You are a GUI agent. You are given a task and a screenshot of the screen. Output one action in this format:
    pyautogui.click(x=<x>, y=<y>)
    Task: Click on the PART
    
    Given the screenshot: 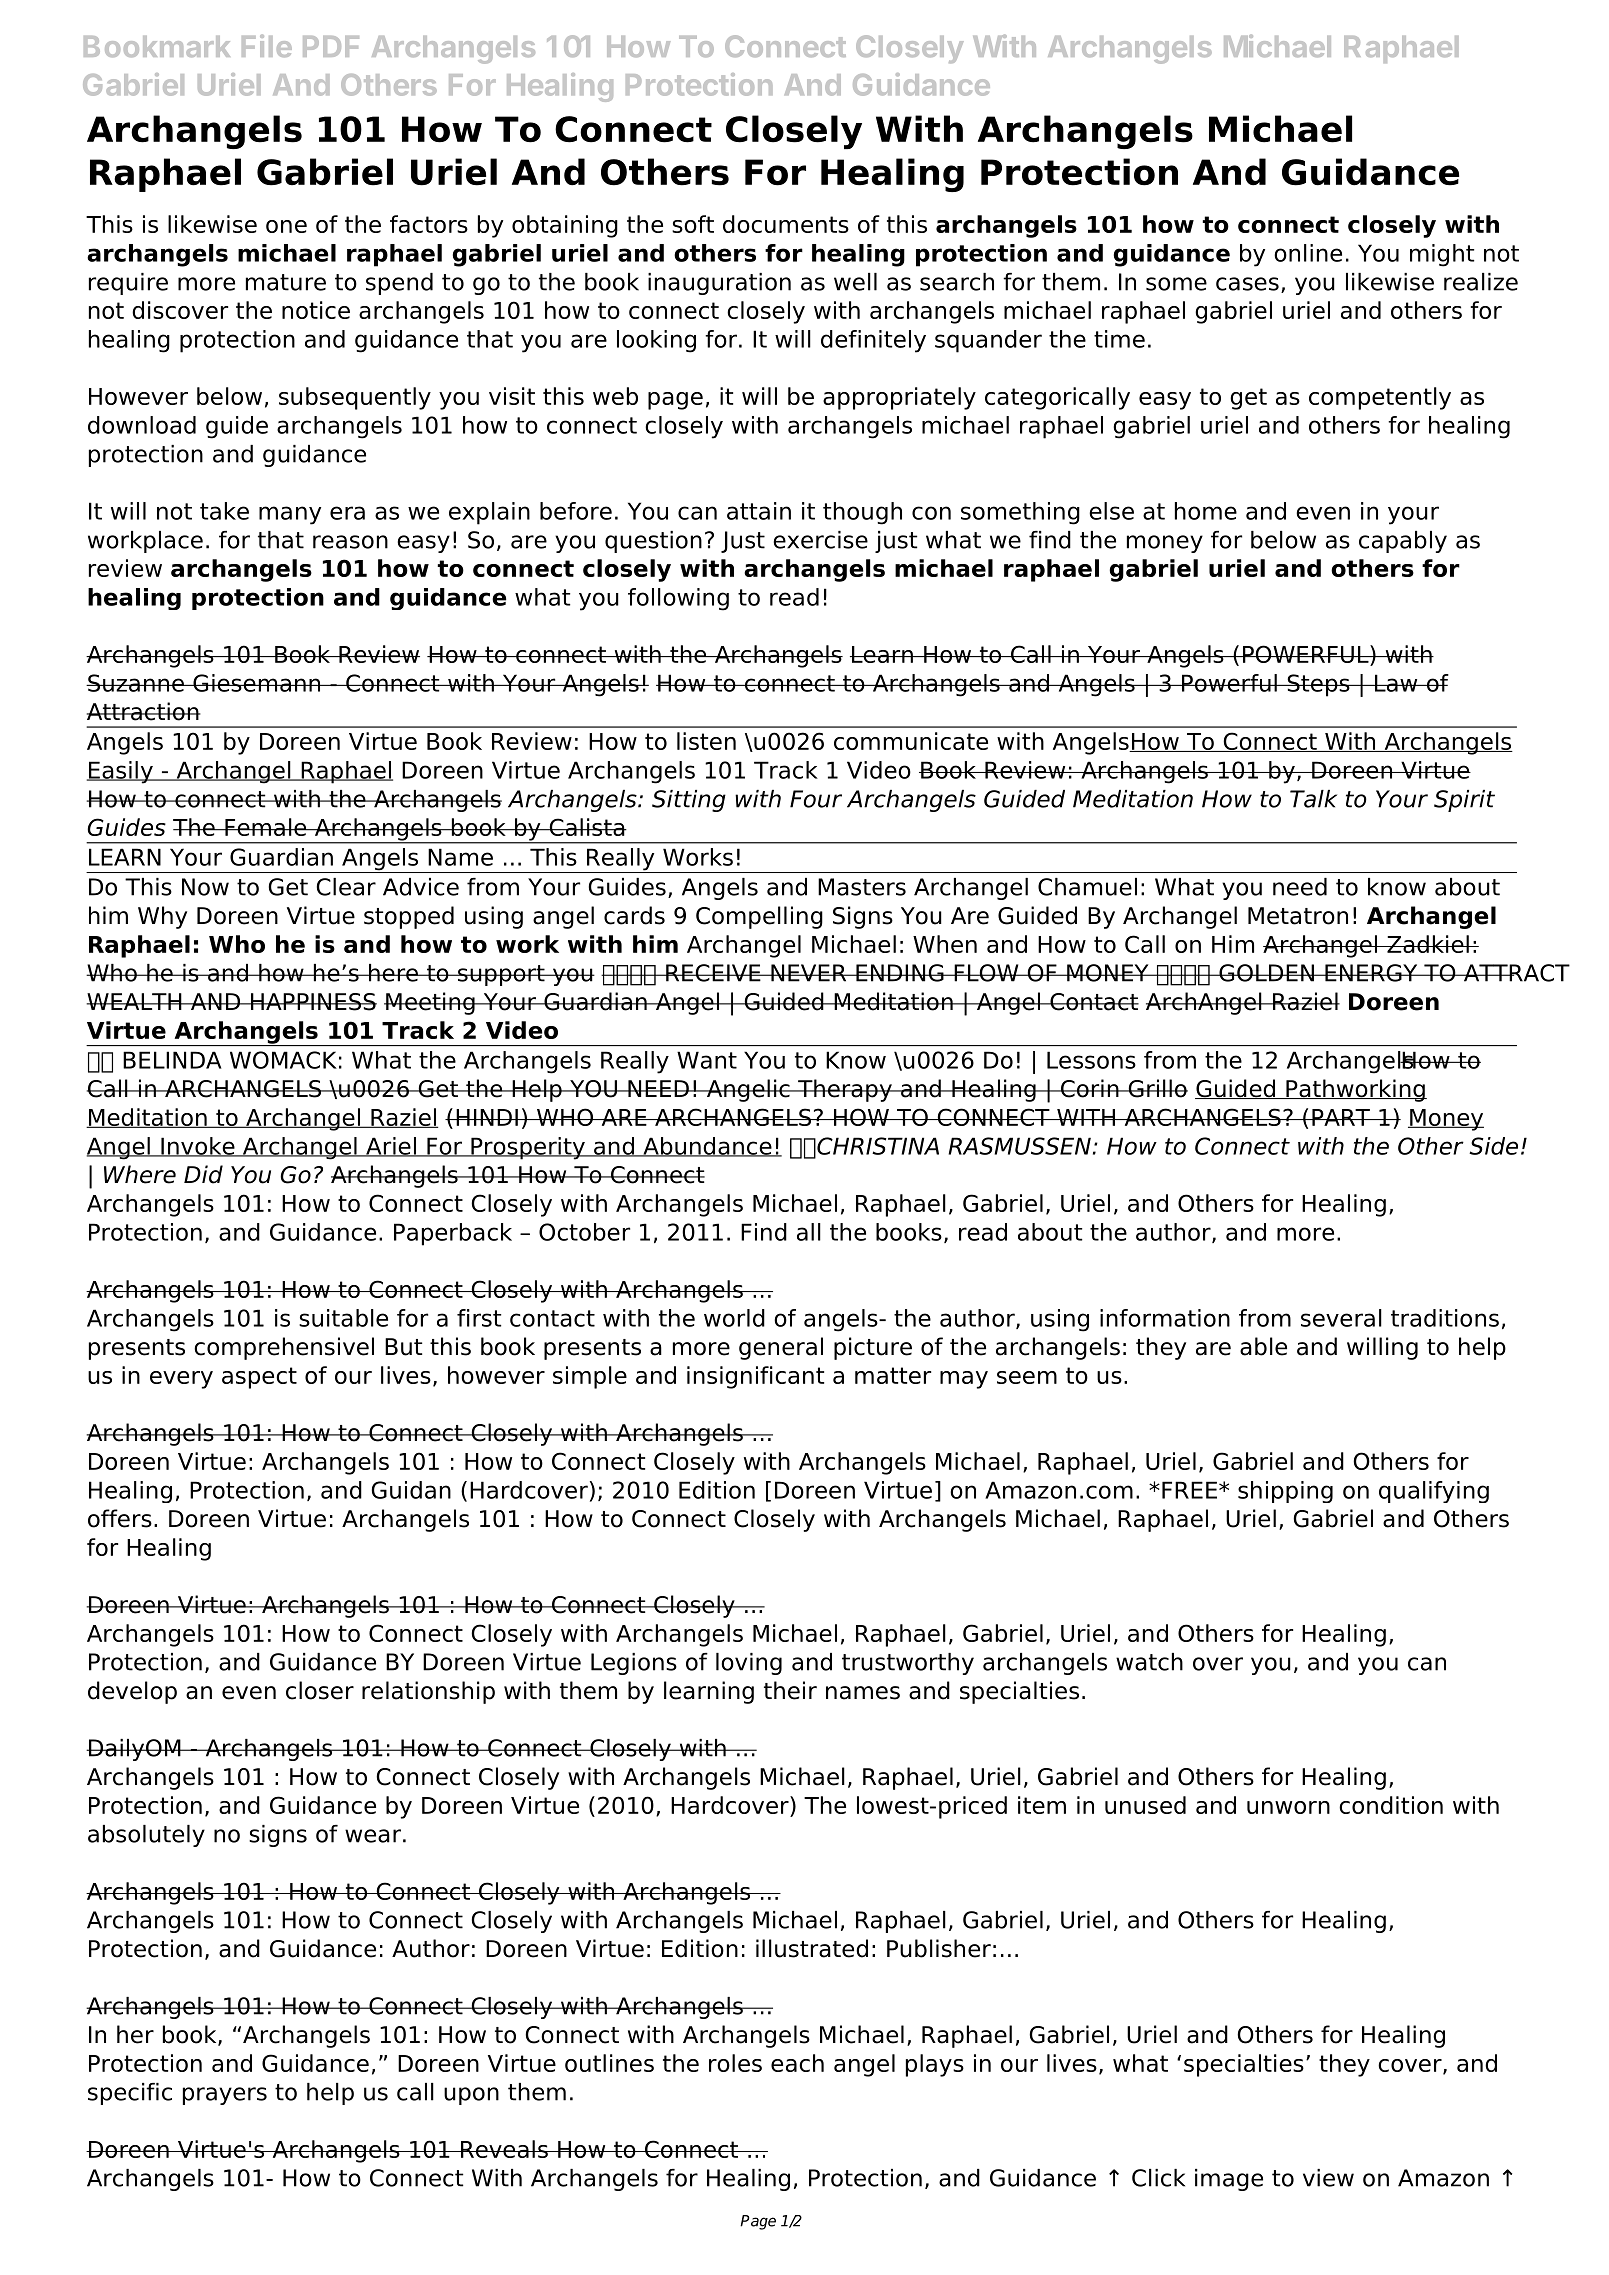 What is the action you would take?
    pyautogui.click(x=1341, y=1117)
